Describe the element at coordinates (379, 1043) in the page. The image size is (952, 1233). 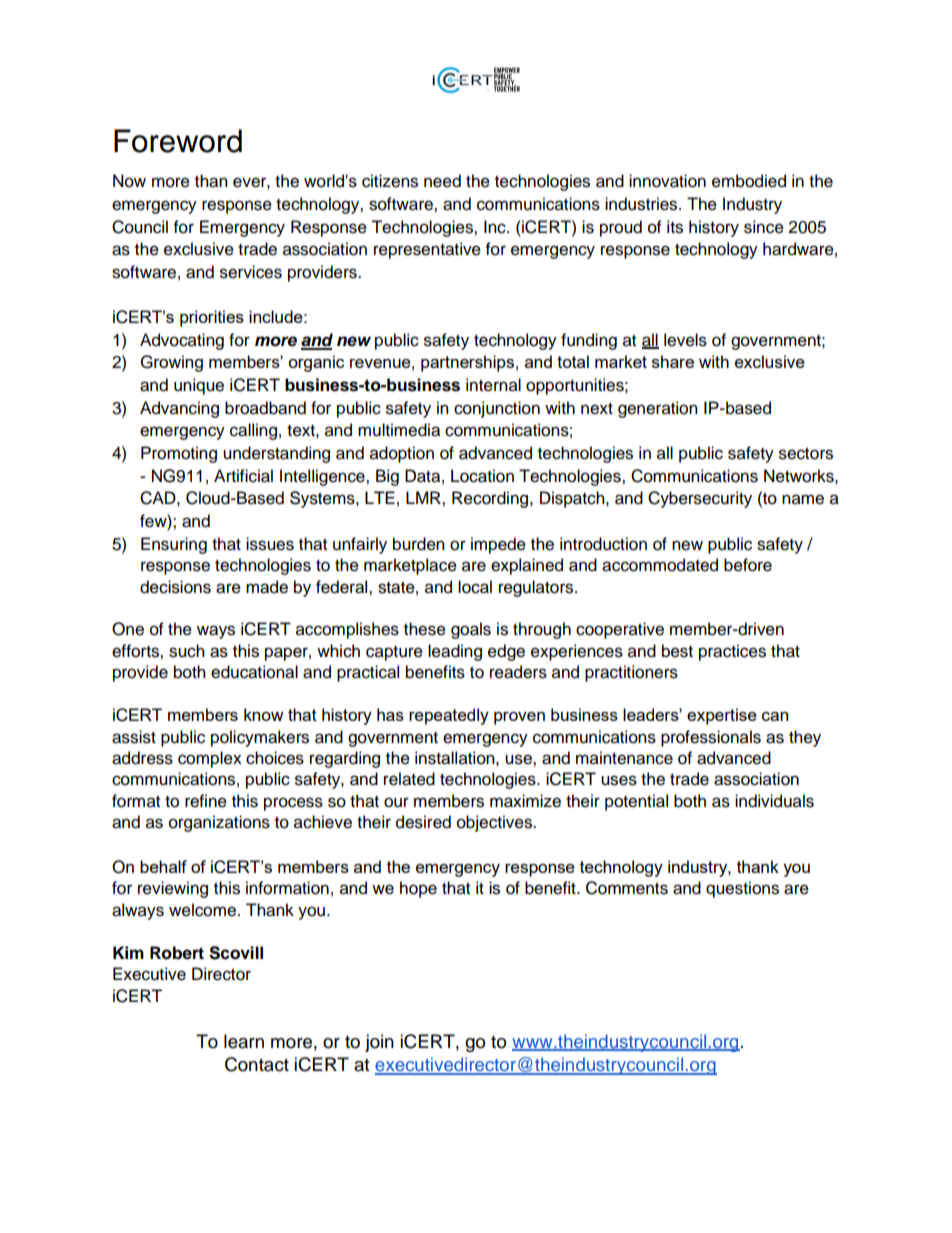
I see `join` at that location.
